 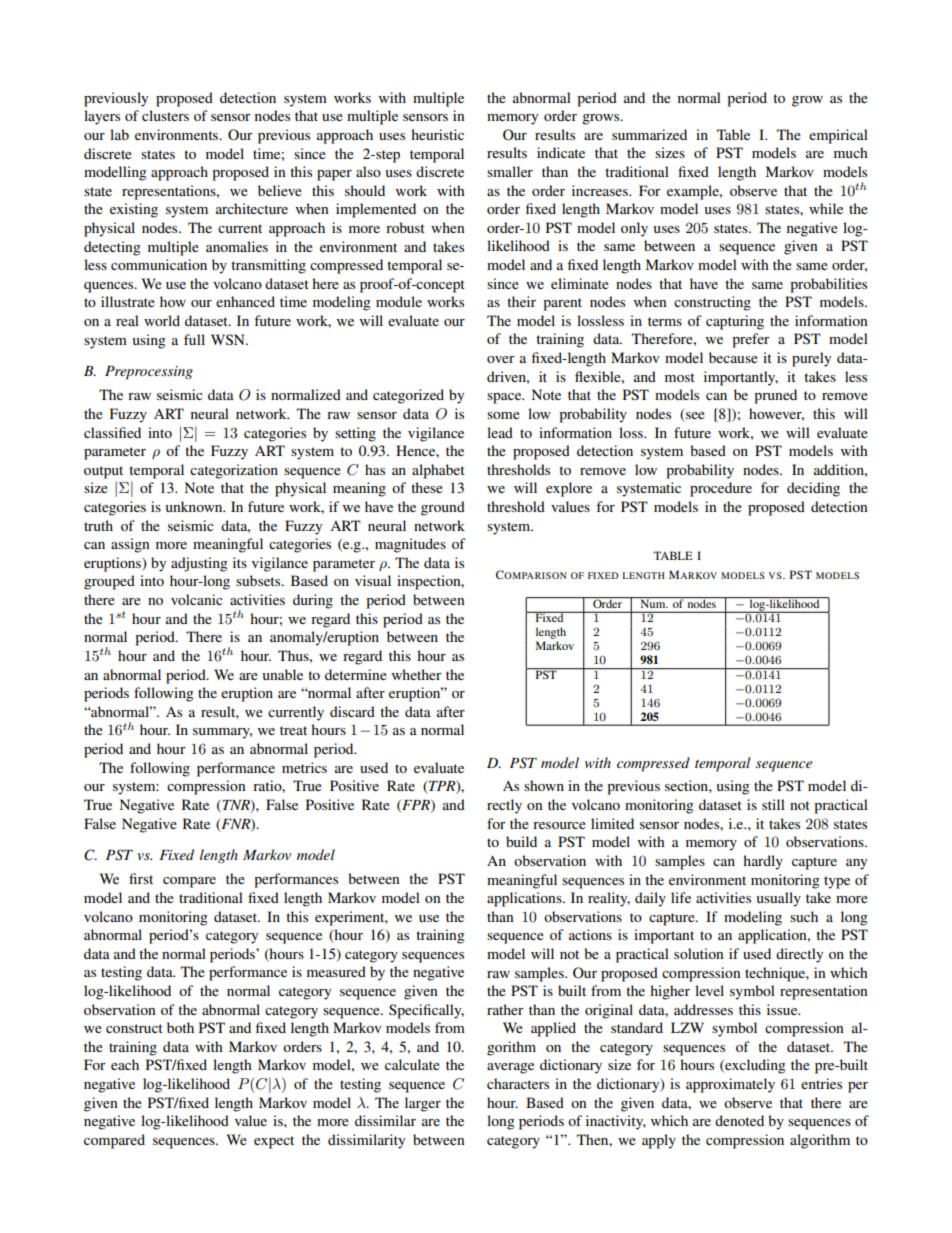 What do you see at coordinates (417, 674) in the page?
I see `whether` at bounding box center [417, 674].
